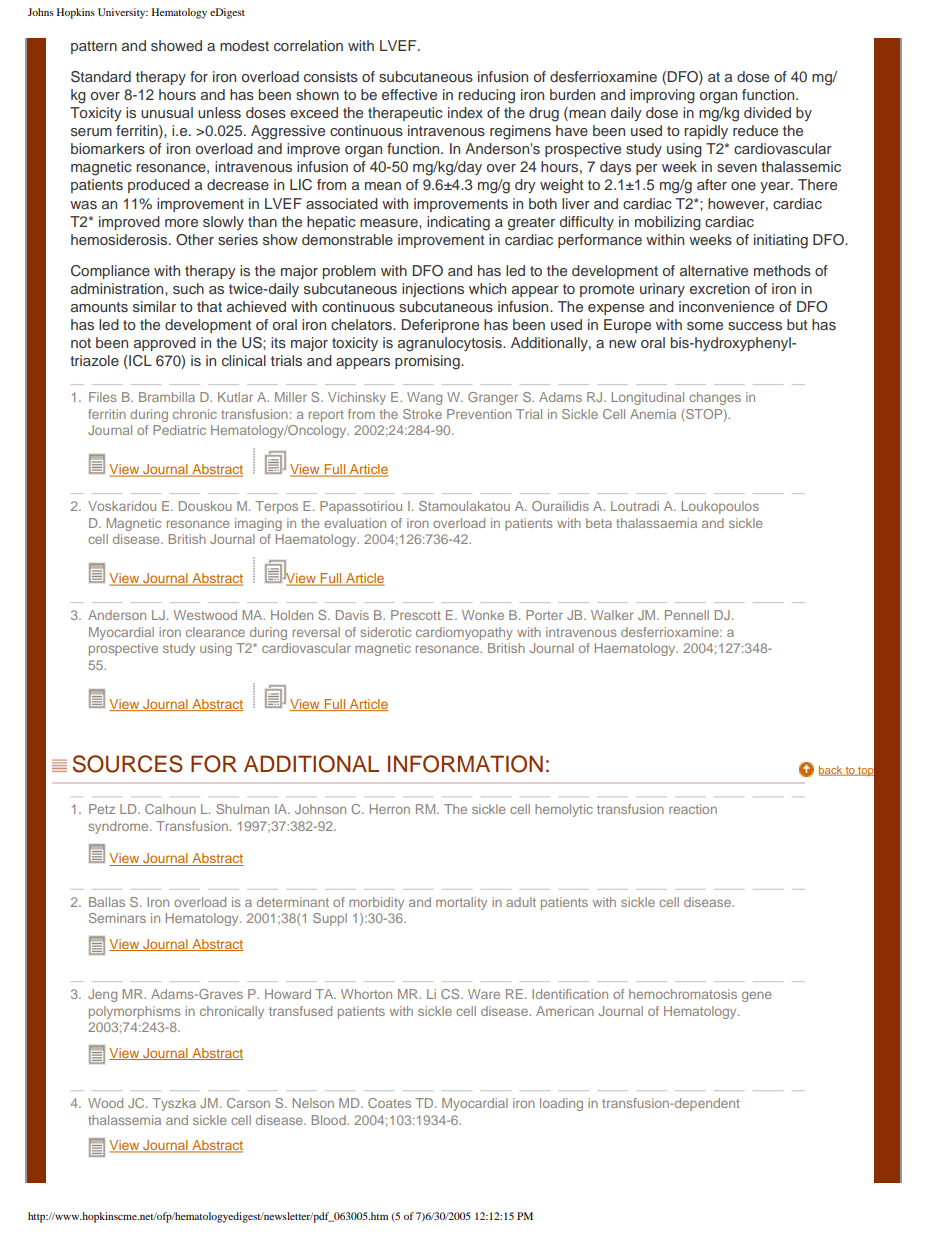 The width and height of the screenshot is (952, 1233). Describe the element at coordinates (124, 1120) in the screenshot. I see `thalassemia` at that location.
